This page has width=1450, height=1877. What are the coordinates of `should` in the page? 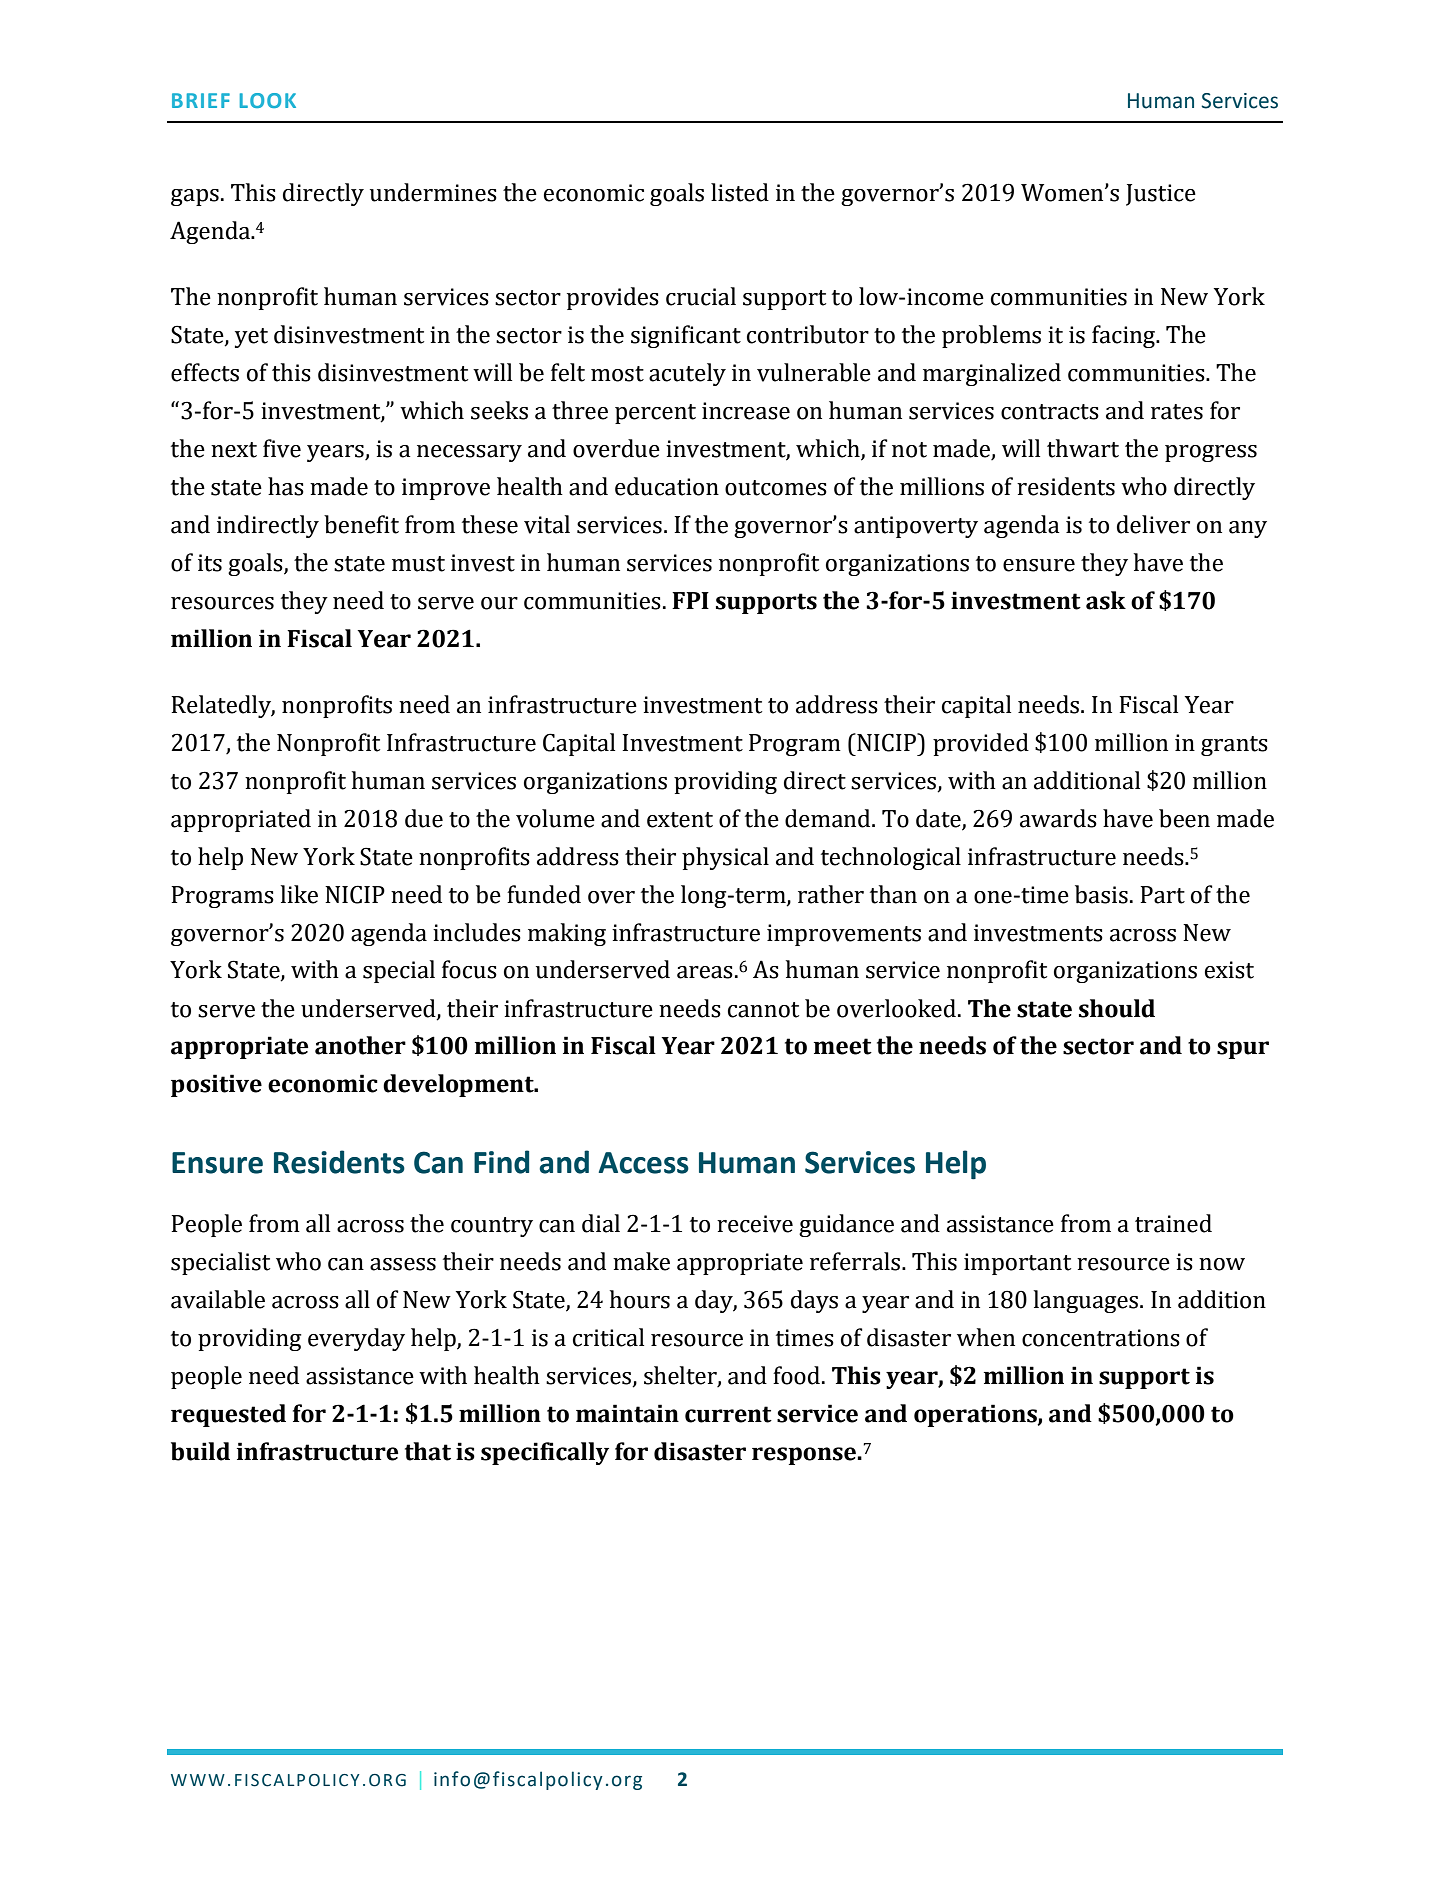 It's located at (1117, 1008).
